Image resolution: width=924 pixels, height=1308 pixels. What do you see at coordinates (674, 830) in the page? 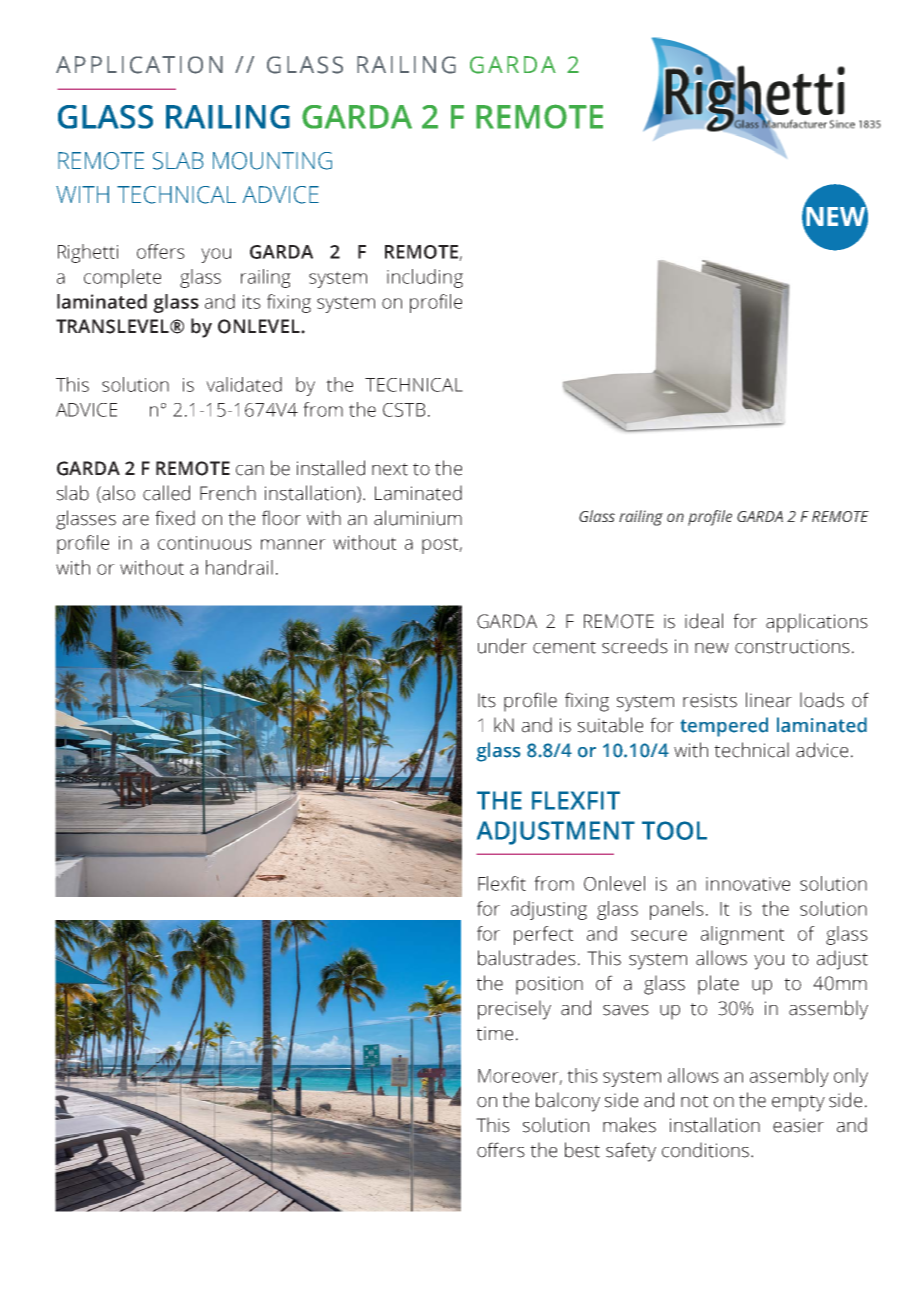
I see `TOOL` at bounding box center [674, 830].
